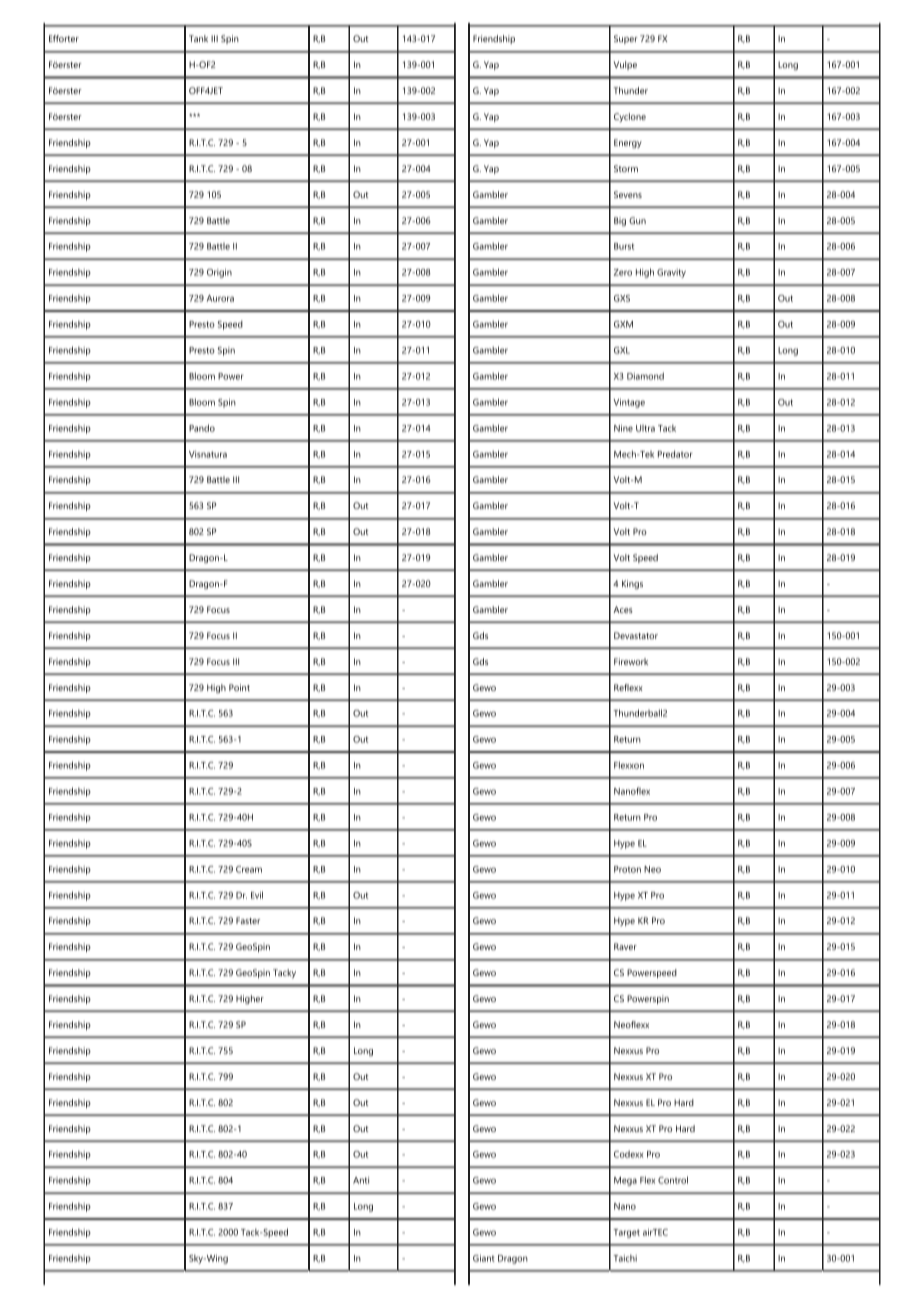 This screenshot has width=924, height=1308. What do you see at coordinates (626, 39) in the screenshot?
I see `Super` at bounding box center [626, 39].
